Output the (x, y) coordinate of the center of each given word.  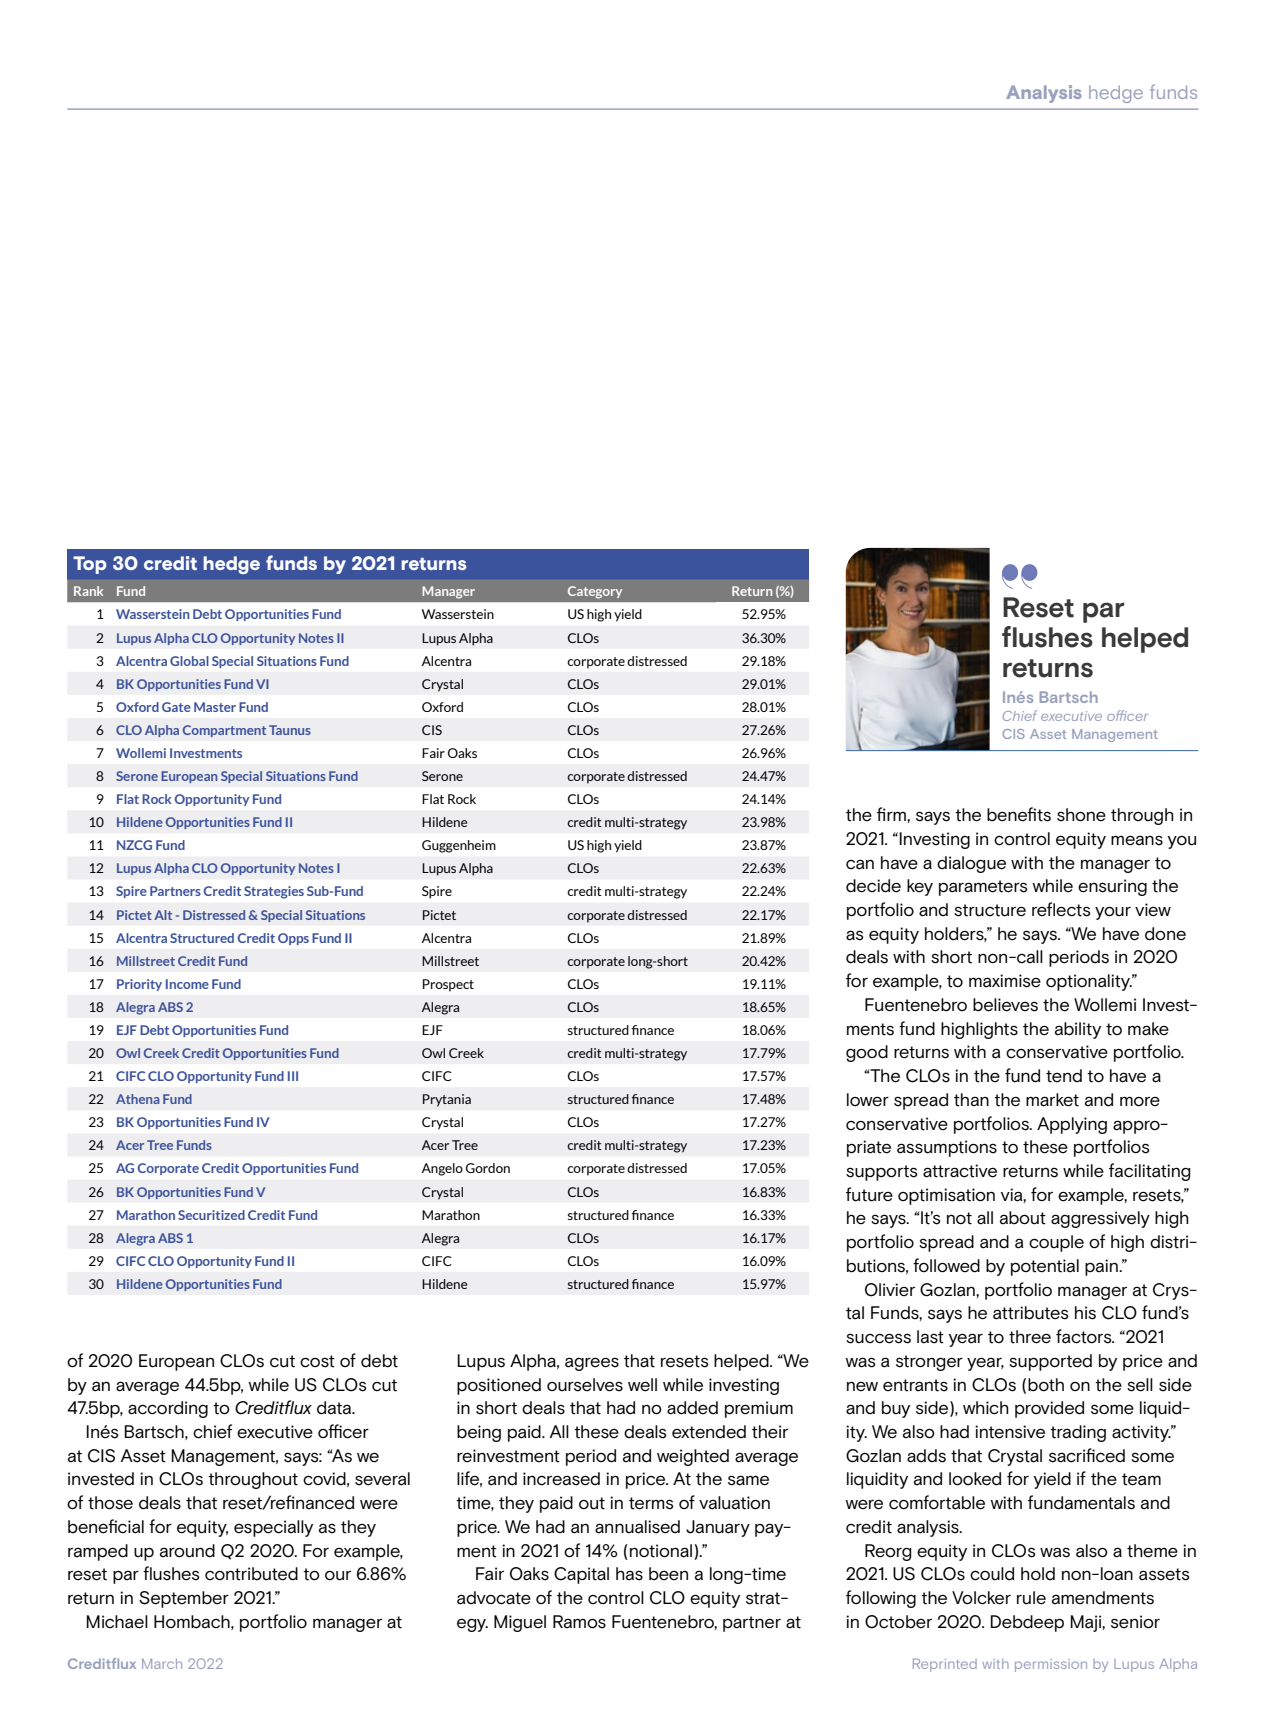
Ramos (579, 1622)
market (1052, 1100)
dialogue (971, 864)
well (642, 1385)
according (168, 1409)
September (184, 1599)
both (1046, 1385)
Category (595, 592)
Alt (163, 915)
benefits (1019, 814)
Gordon (488, 1168)
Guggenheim (459, 846)
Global (189, 661)
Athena (138, 1099)
